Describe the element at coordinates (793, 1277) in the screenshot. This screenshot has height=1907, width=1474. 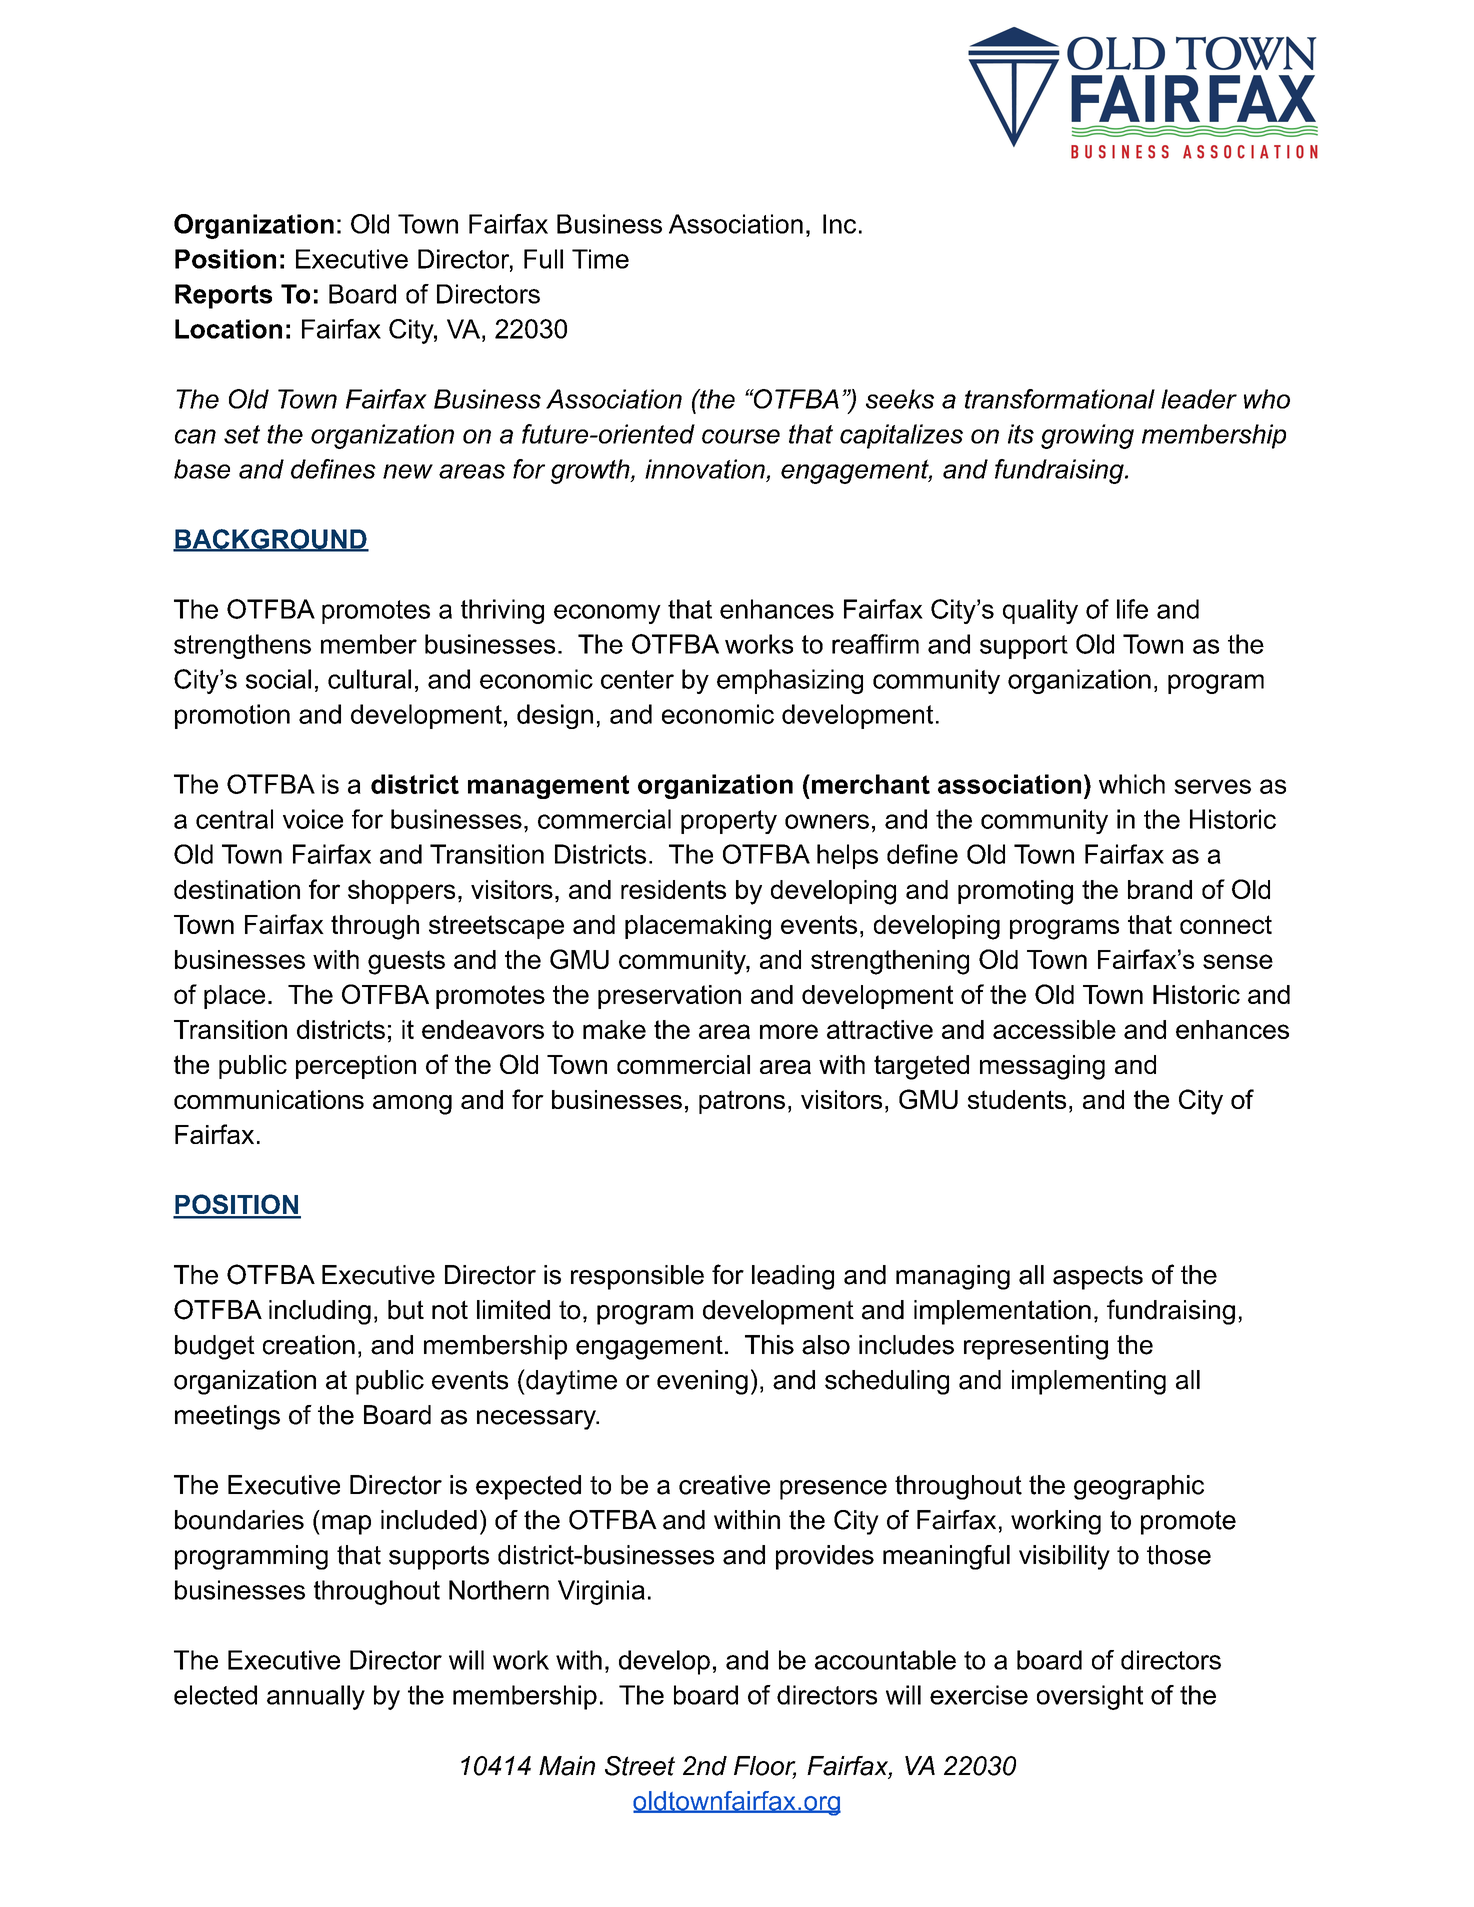
I see `leading` at that location.
